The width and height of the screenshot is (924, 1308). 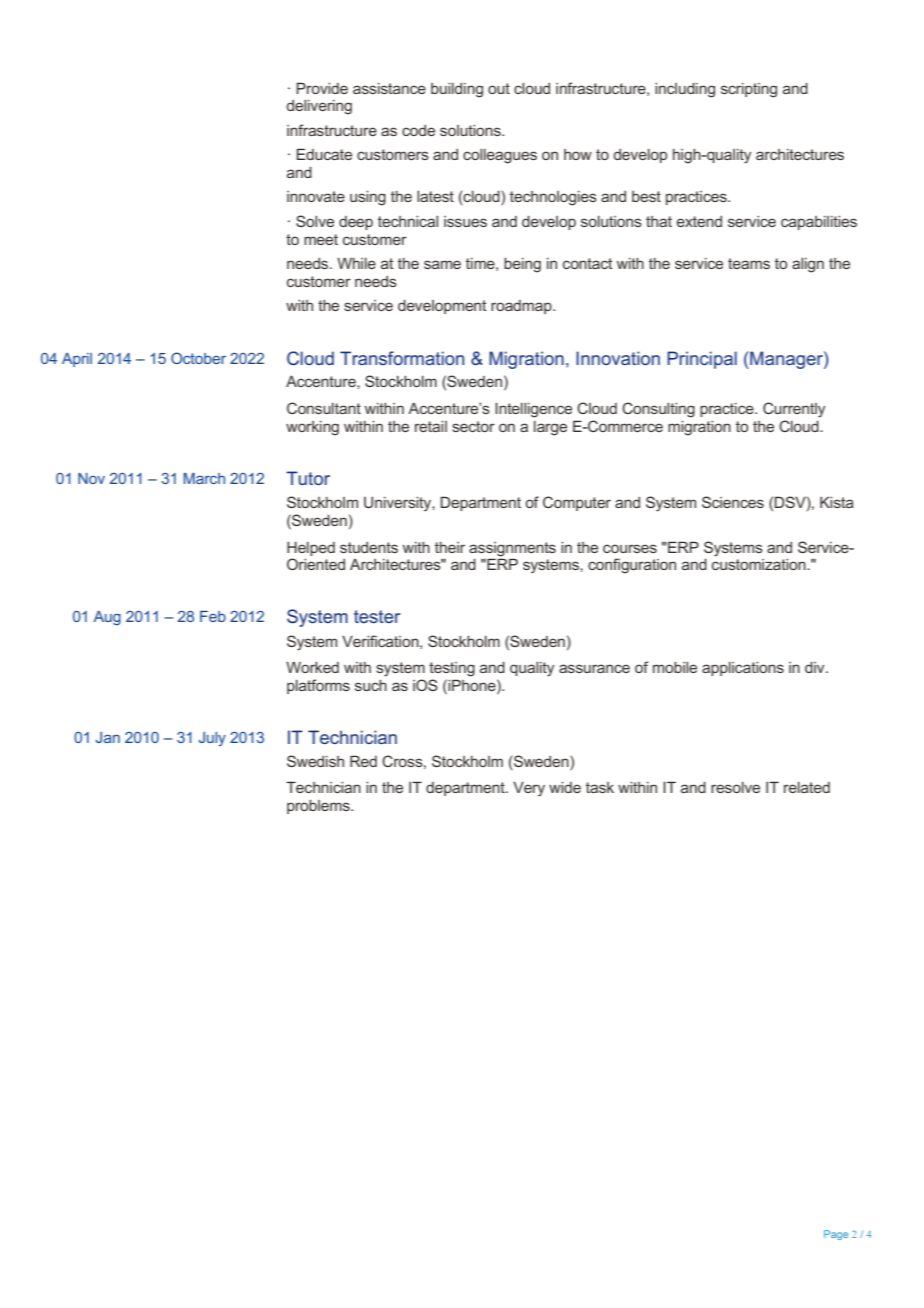 I want to click on July, so click(x=212, y=739).
